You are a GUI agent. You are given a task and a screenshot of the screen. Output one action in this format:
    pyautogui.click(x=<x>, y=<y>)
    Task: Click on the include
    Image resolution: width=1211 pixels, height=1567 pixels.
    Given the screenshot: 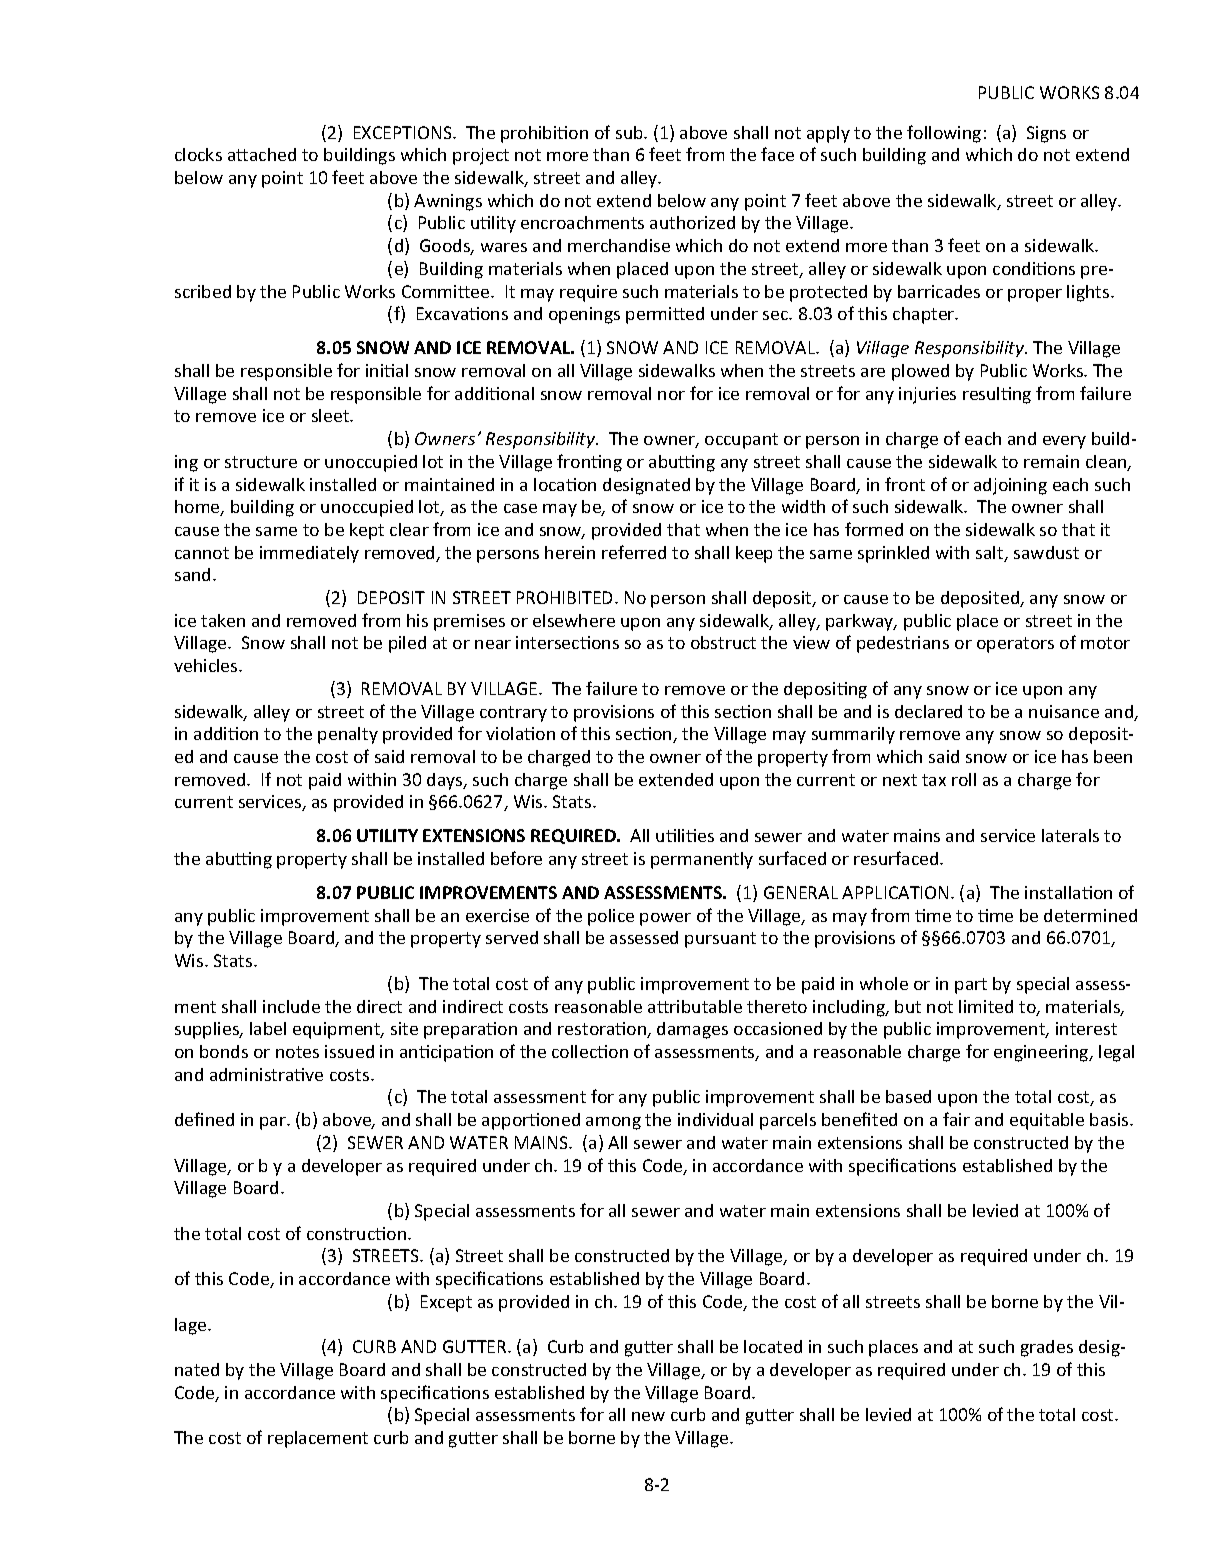 What is the action you would take?
    pyautogui.click(x=291, y=1006)
